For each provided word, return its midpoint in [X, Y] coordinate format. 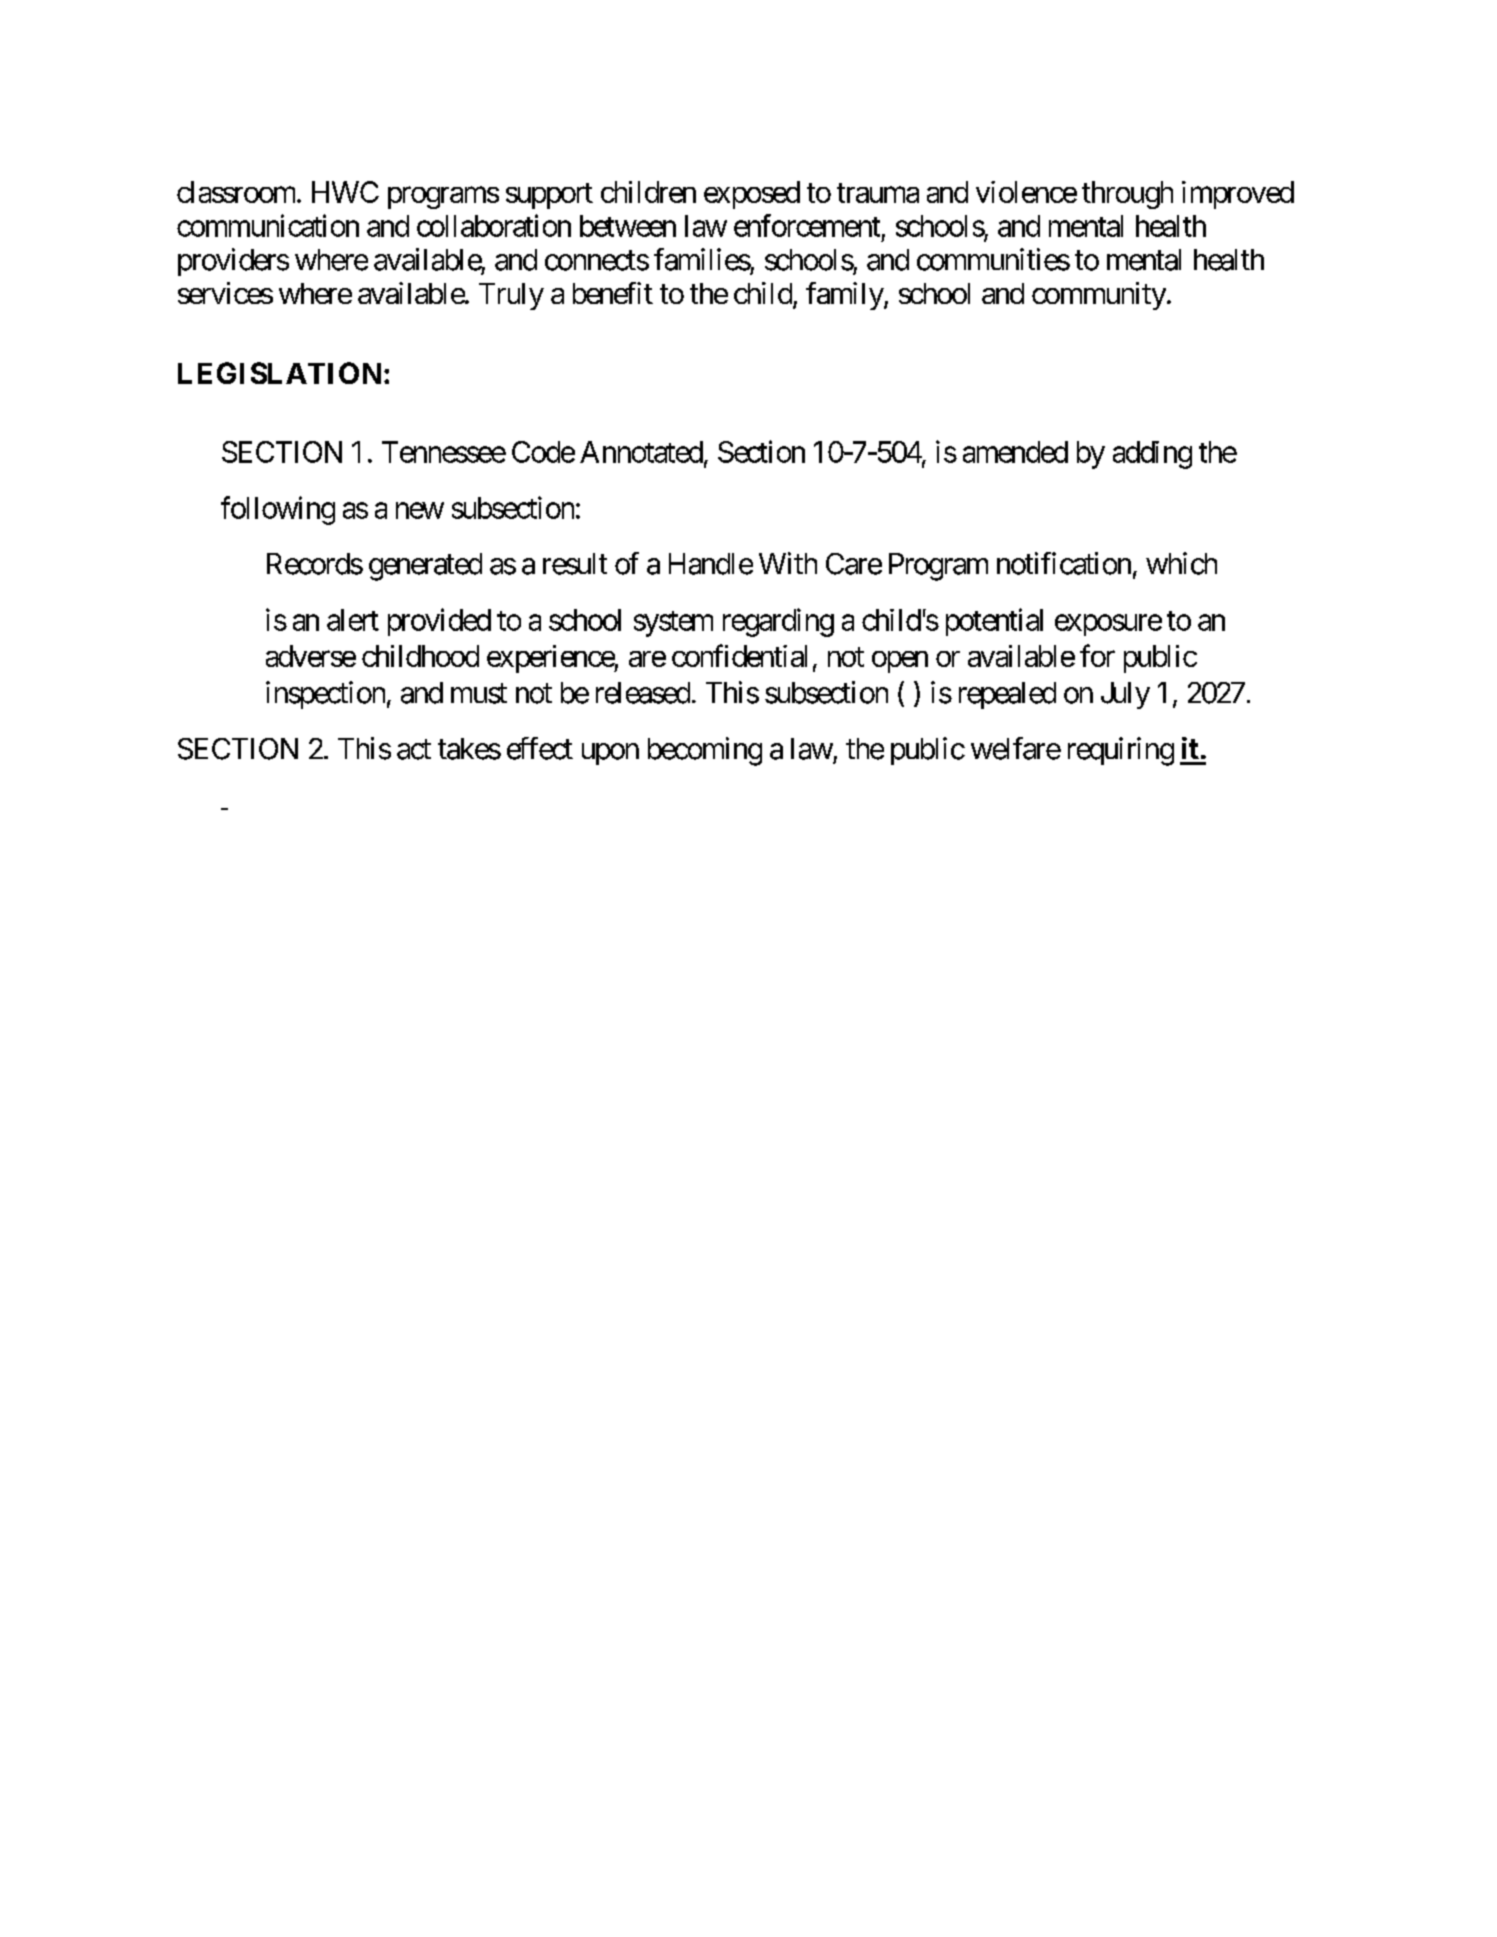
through [1127, 195]
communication [268, 225]
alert [353, 620]
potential [994, 622]
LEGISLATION [279, 373]
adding [1152, 455]
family [845, 296]
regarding [778, 622]
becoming [705, 751]
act [414, 750]
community [1099, 296]
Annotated [641, 452]
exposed [752, 195]
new [420, 511]
